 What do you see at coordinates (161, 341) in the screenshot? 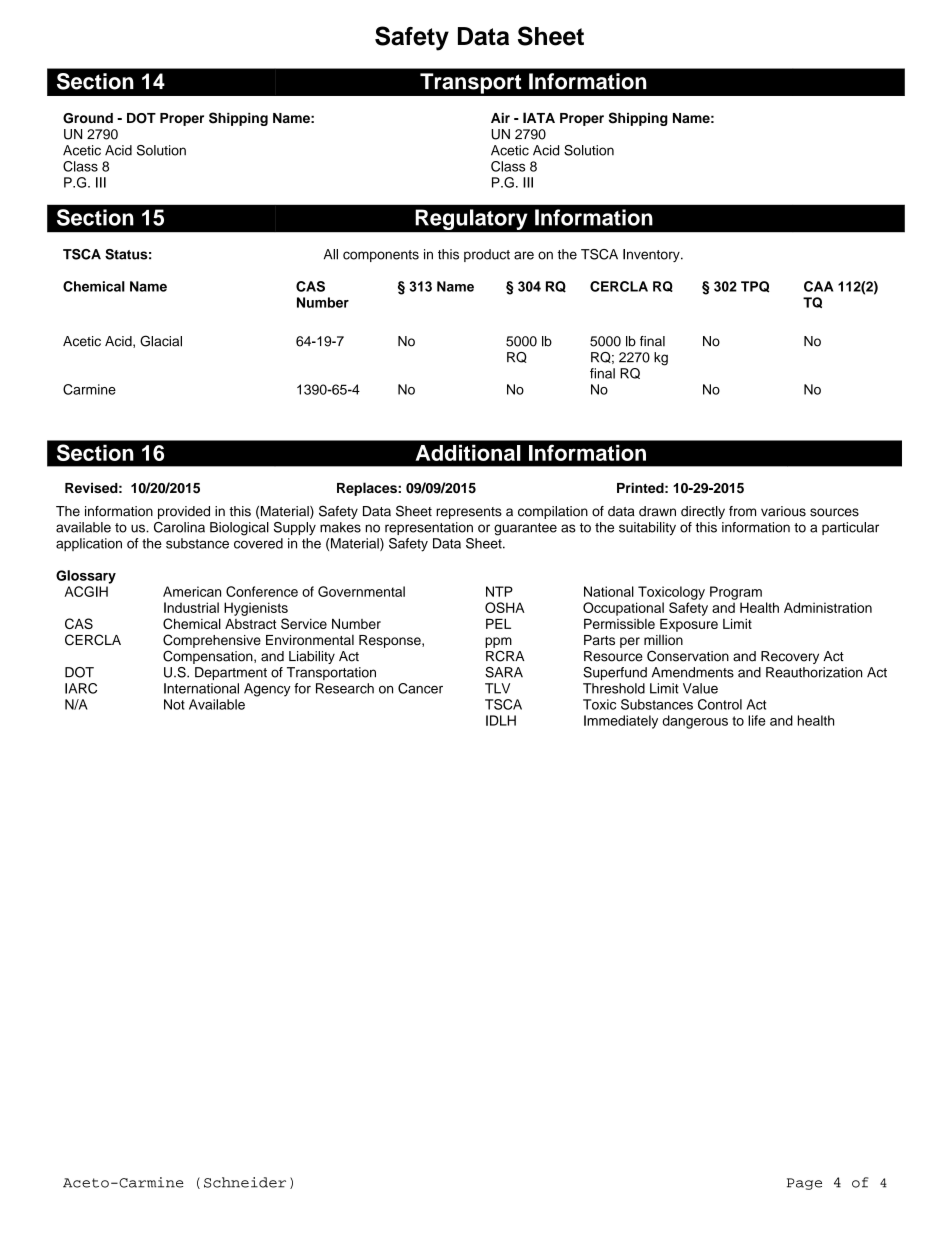
I see `Glacial` at bounding box center [161, 341].
